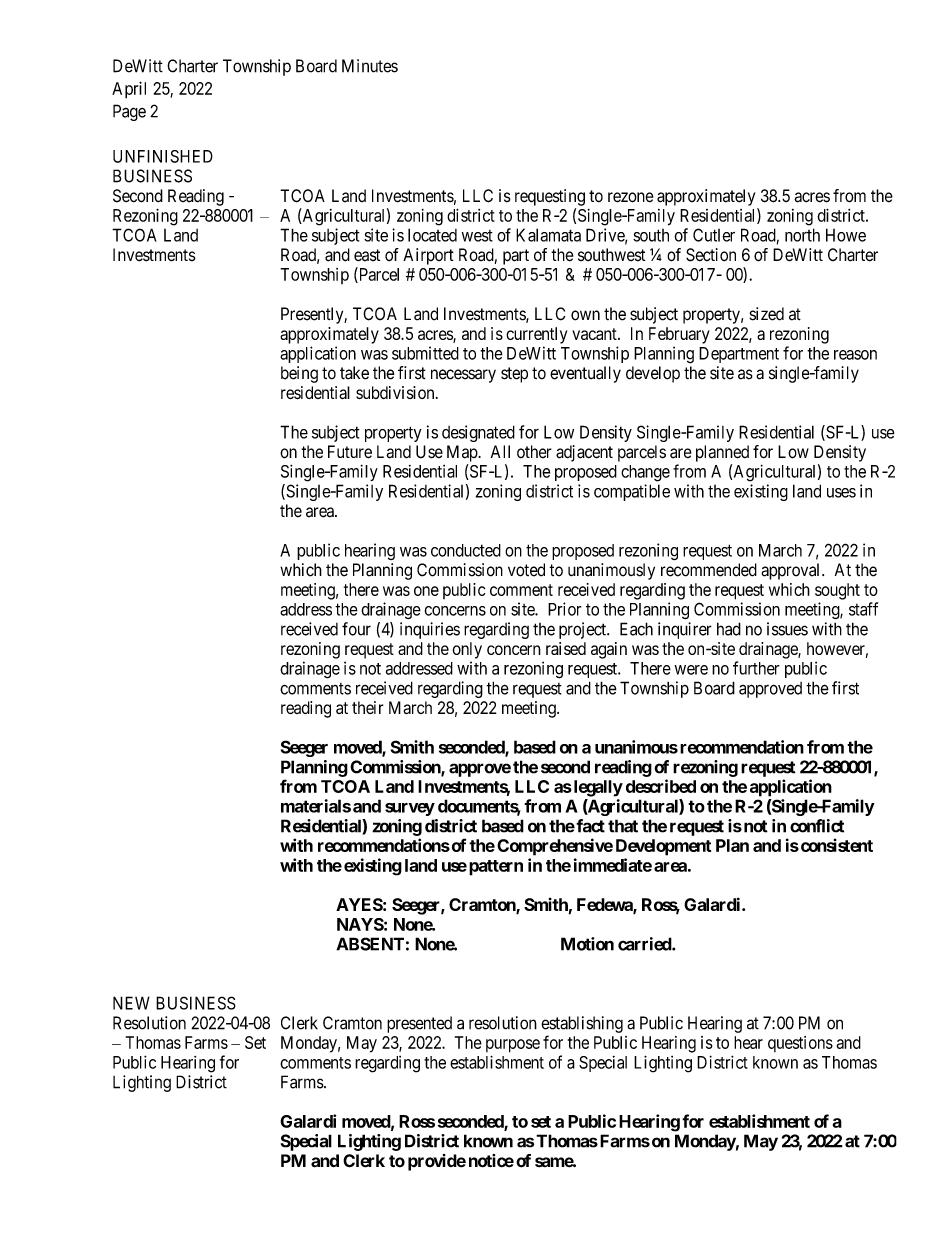 Image resolution: width=952 pixels, height=1233 pixels. I want to click on issues, so click(787, 629).
